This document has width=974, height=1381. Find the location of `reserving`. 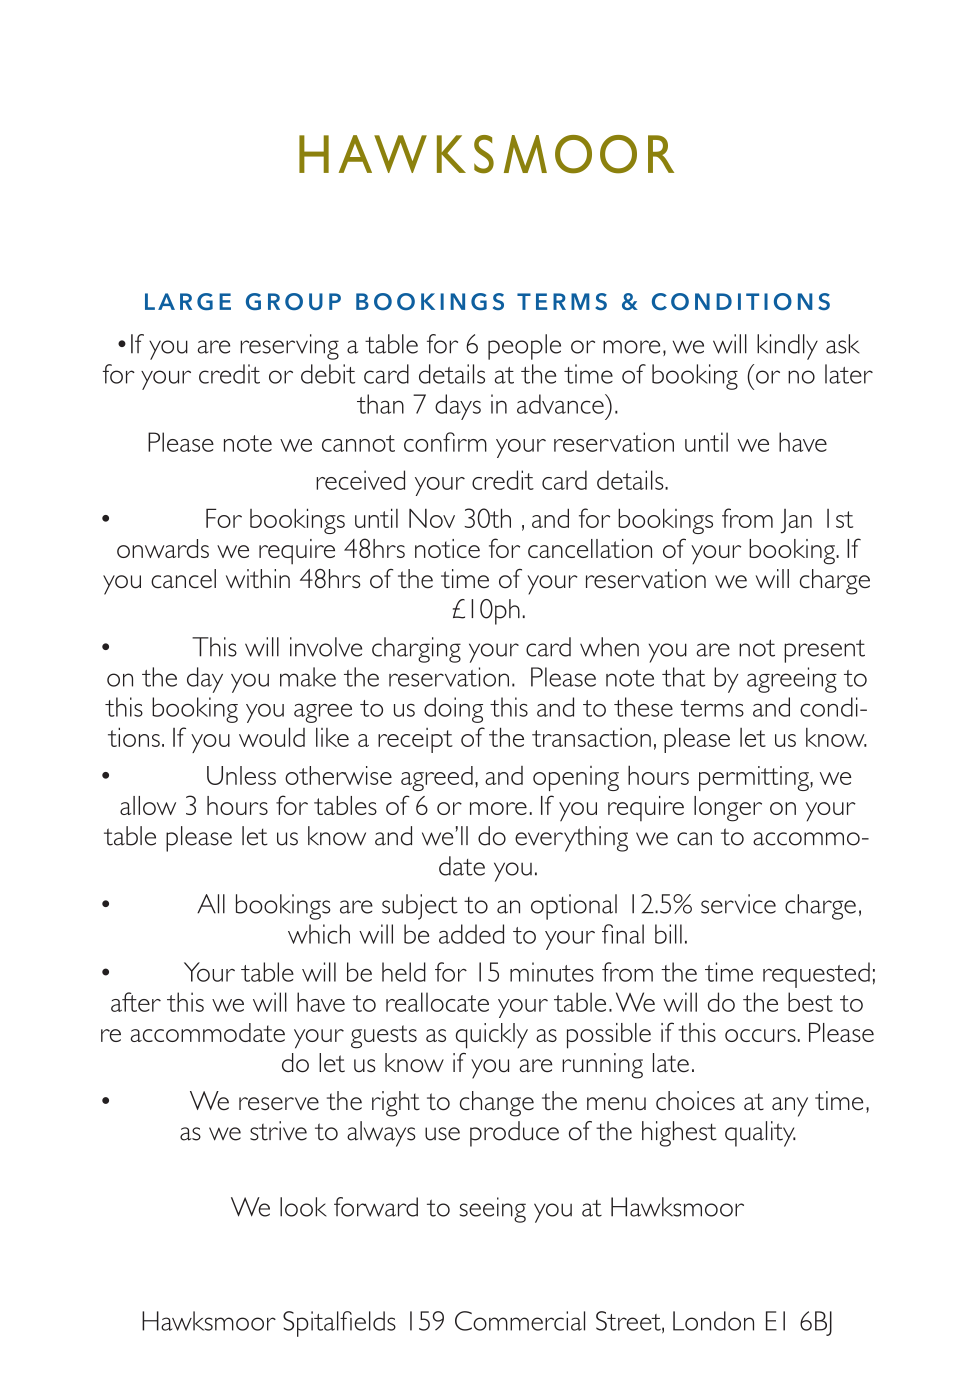

reserving is located at coordinates (289, 347).
